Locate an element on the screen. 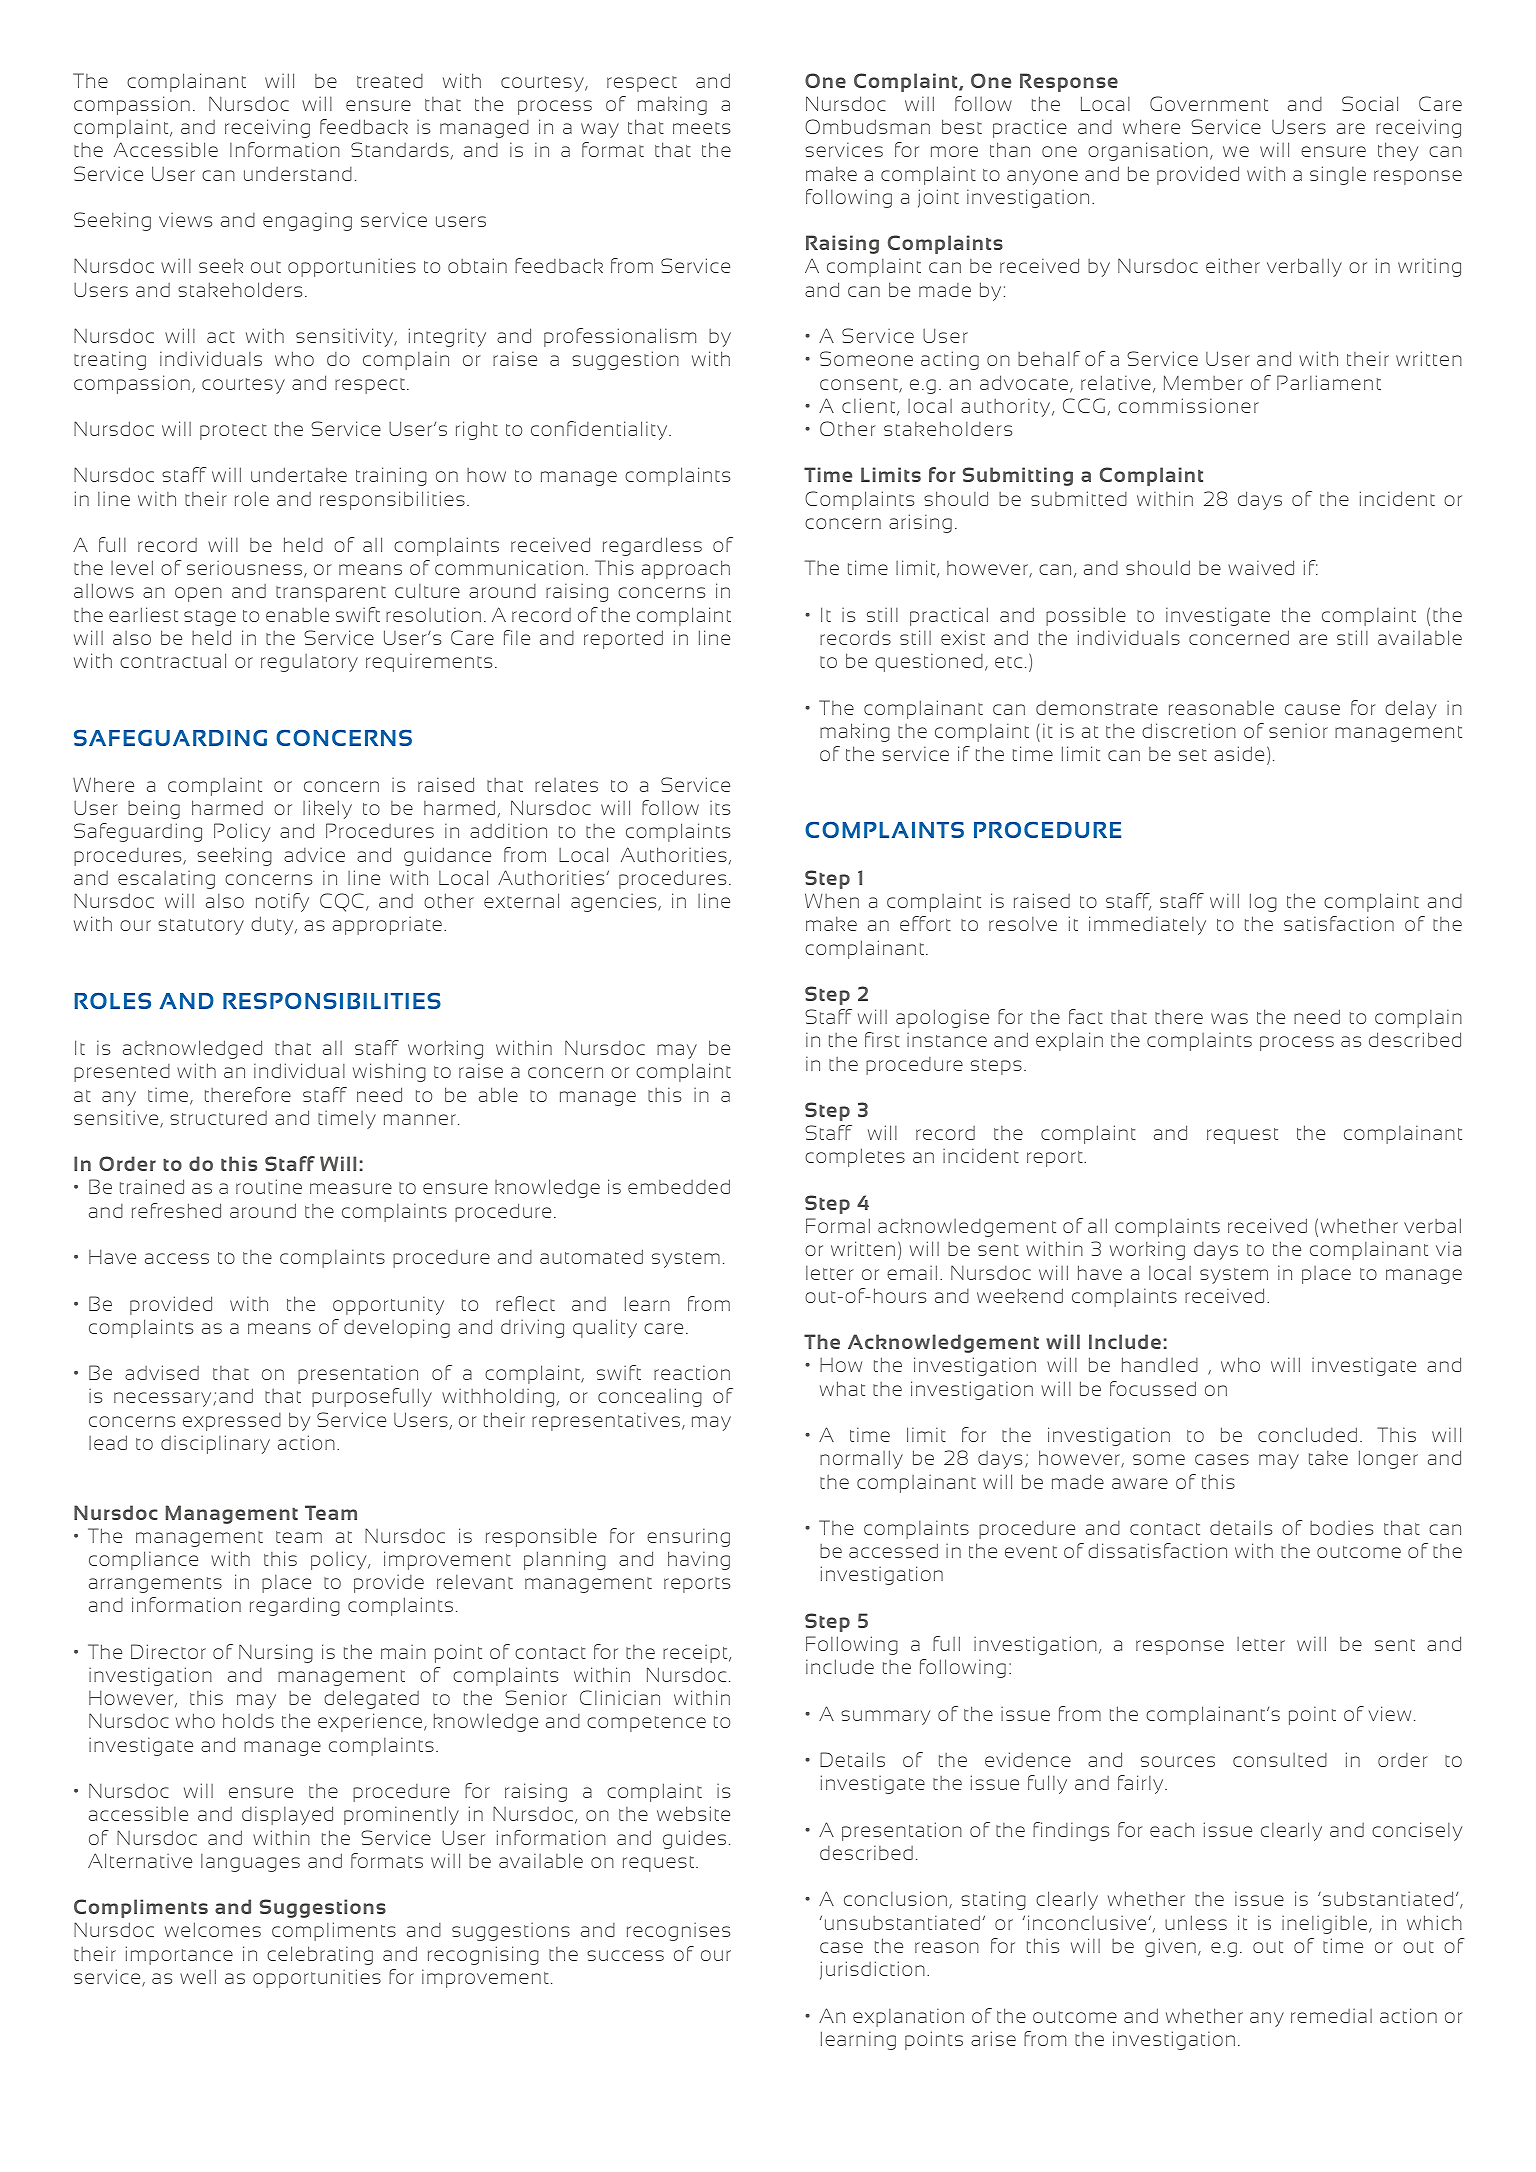  waived is located at coordinates (1261, 567).
